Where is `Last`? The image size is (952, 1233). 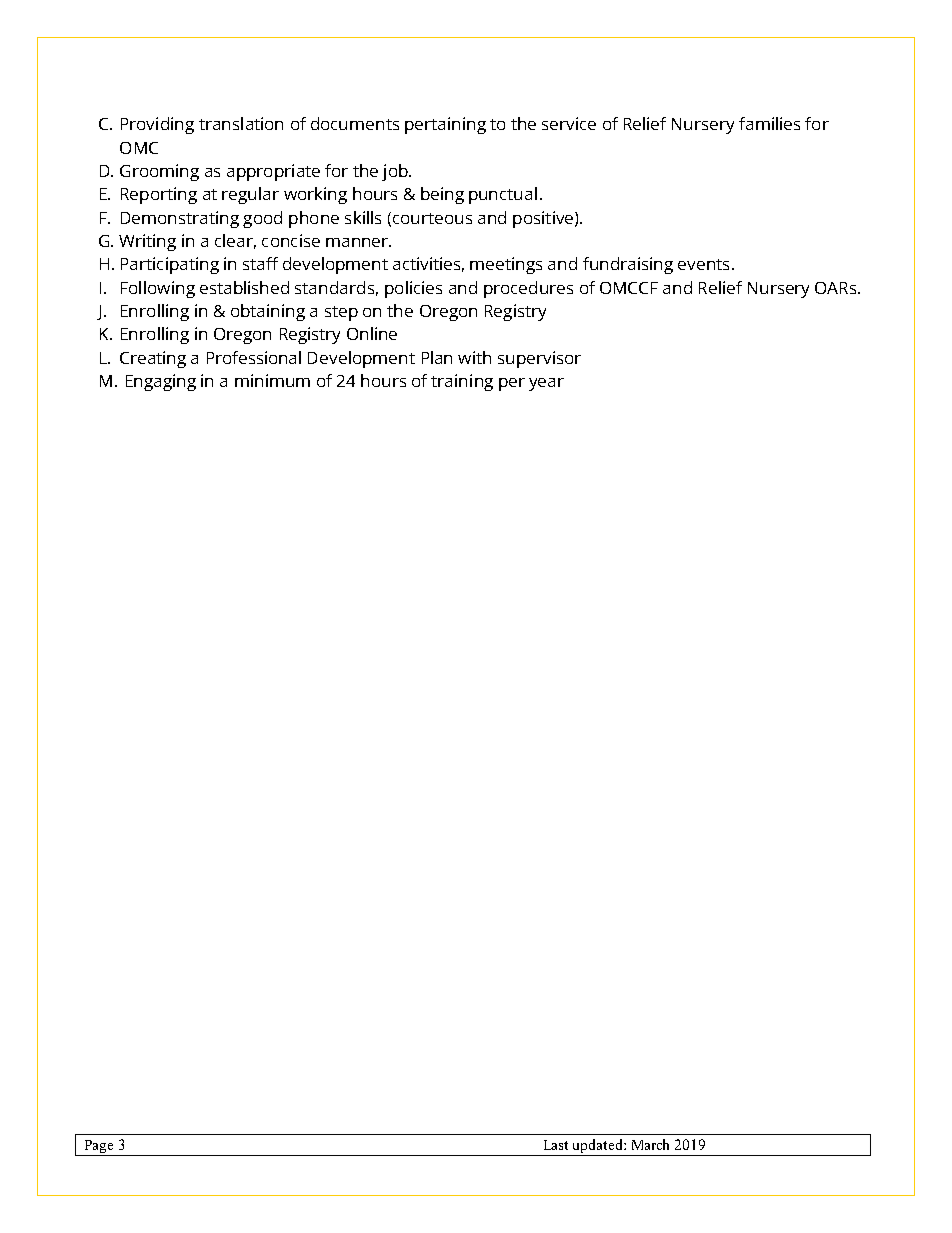
Last is located at coordinates (556, 1145).
